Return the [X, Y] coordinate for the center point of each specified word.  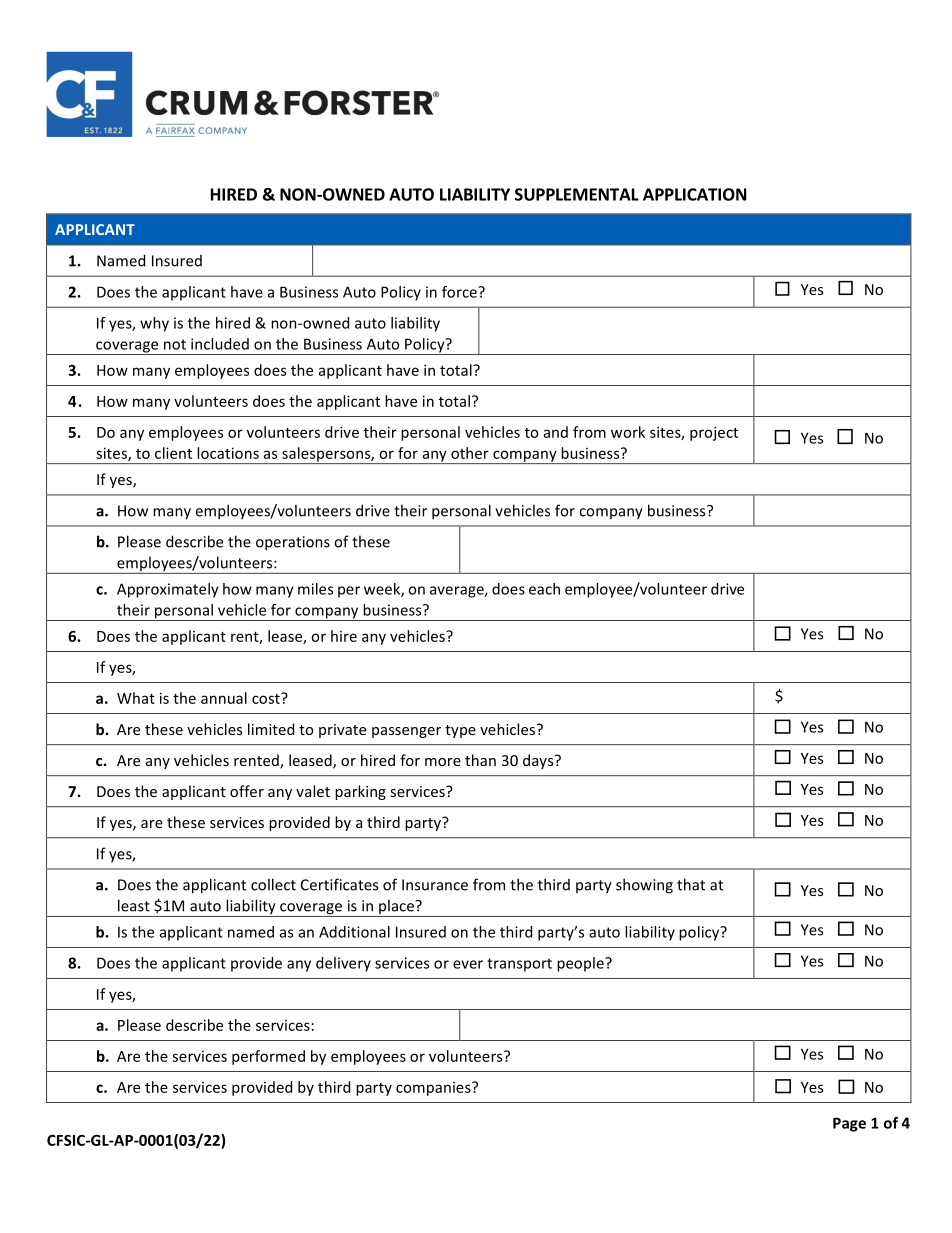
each [544, 589]
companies [434, 1089]
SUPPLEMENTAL [577, 194]
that [691, 884]
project [714, 433]
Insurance [435, 885]
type [460, 731]
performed [268, 1057]
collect [273, 884]
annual [224, 698]
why [154, 324]
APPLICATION [695, 194]
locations [228, 453]
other [470, 453]
